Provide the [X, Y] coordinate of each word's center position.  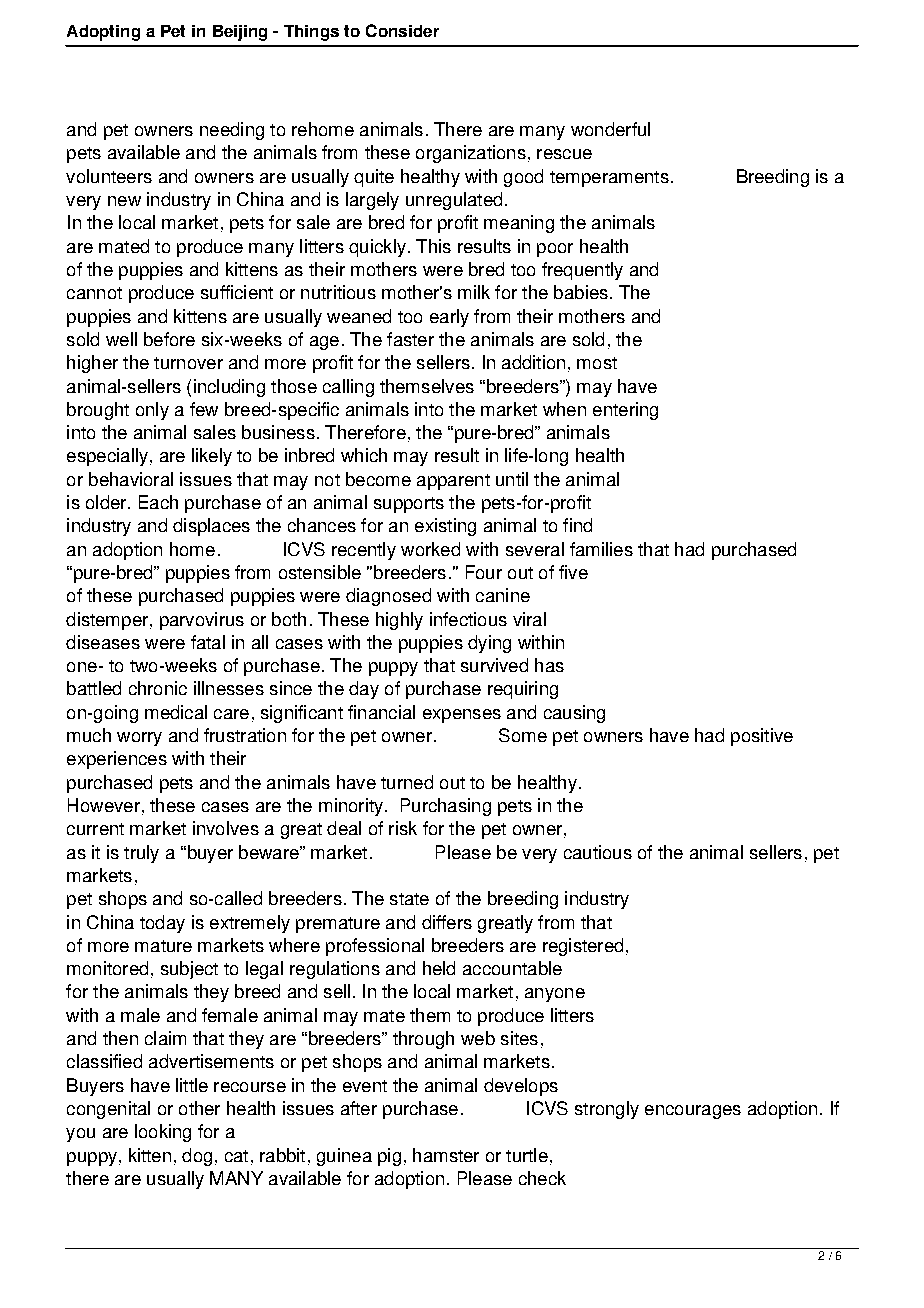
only [152, 411]
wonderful [610, 129]
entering [625, 411]
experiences [117, 760]
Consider [402, 30]
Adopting [103, 33]
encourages [693, 1112]
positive [762, 737]
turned [407, 782]
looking [163, 1133]
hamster [446, 1155]
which [364, 455]
